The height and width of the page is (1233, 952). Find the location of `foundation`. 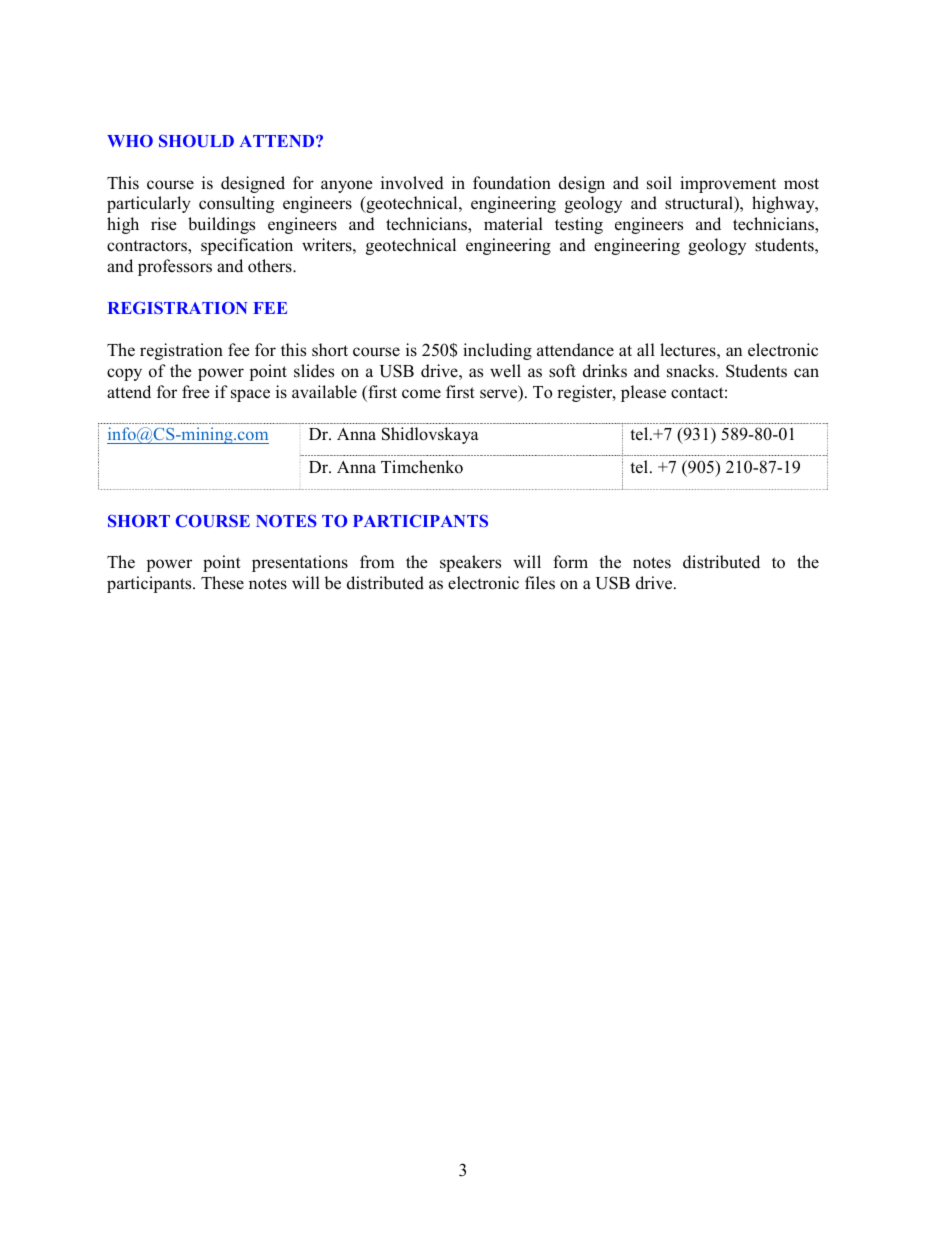

foundation is located at coordinates (512, 183).
